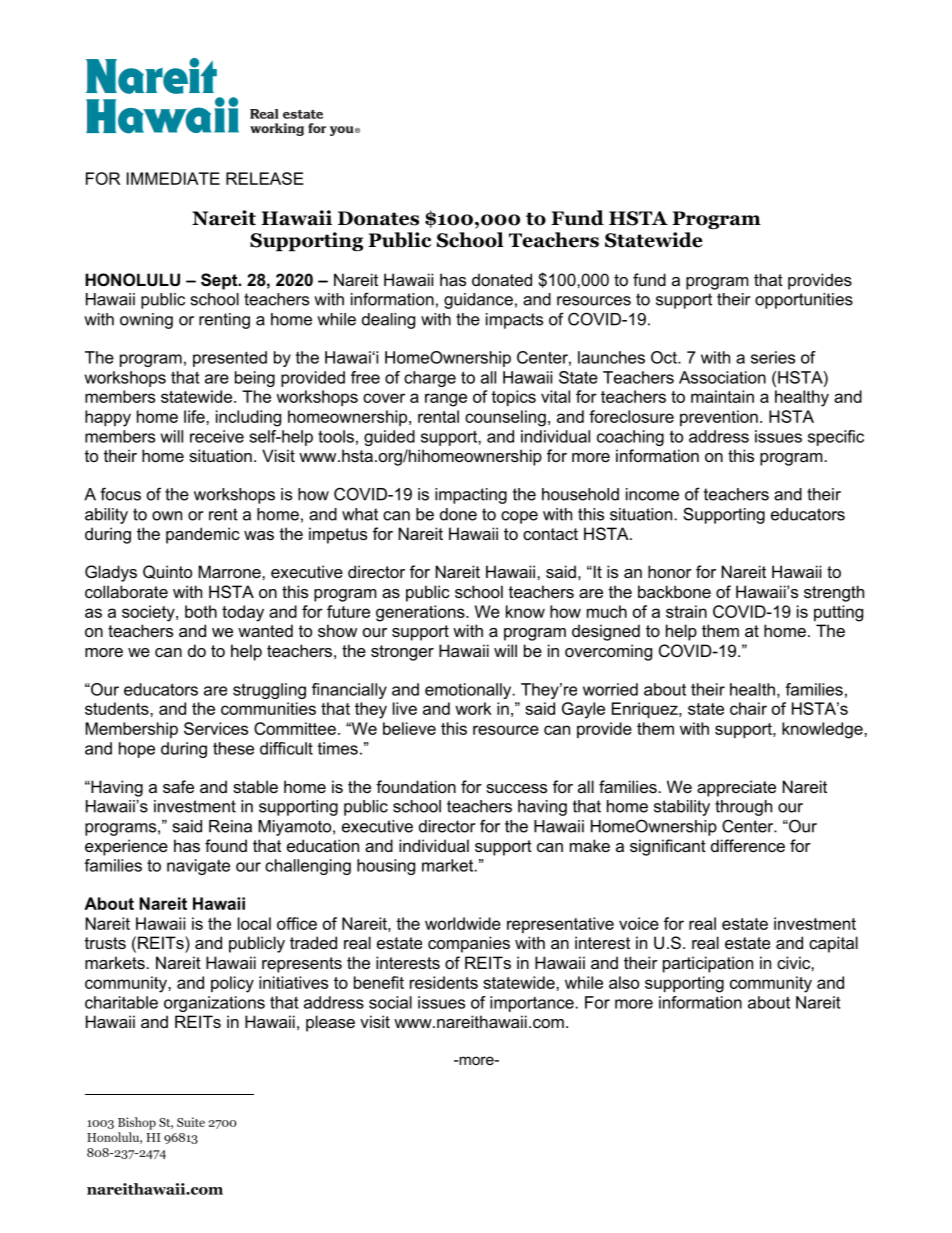  What do you see at coordinates (652, 494) in the document?
I see `income` at bounding box center [652, 494].
